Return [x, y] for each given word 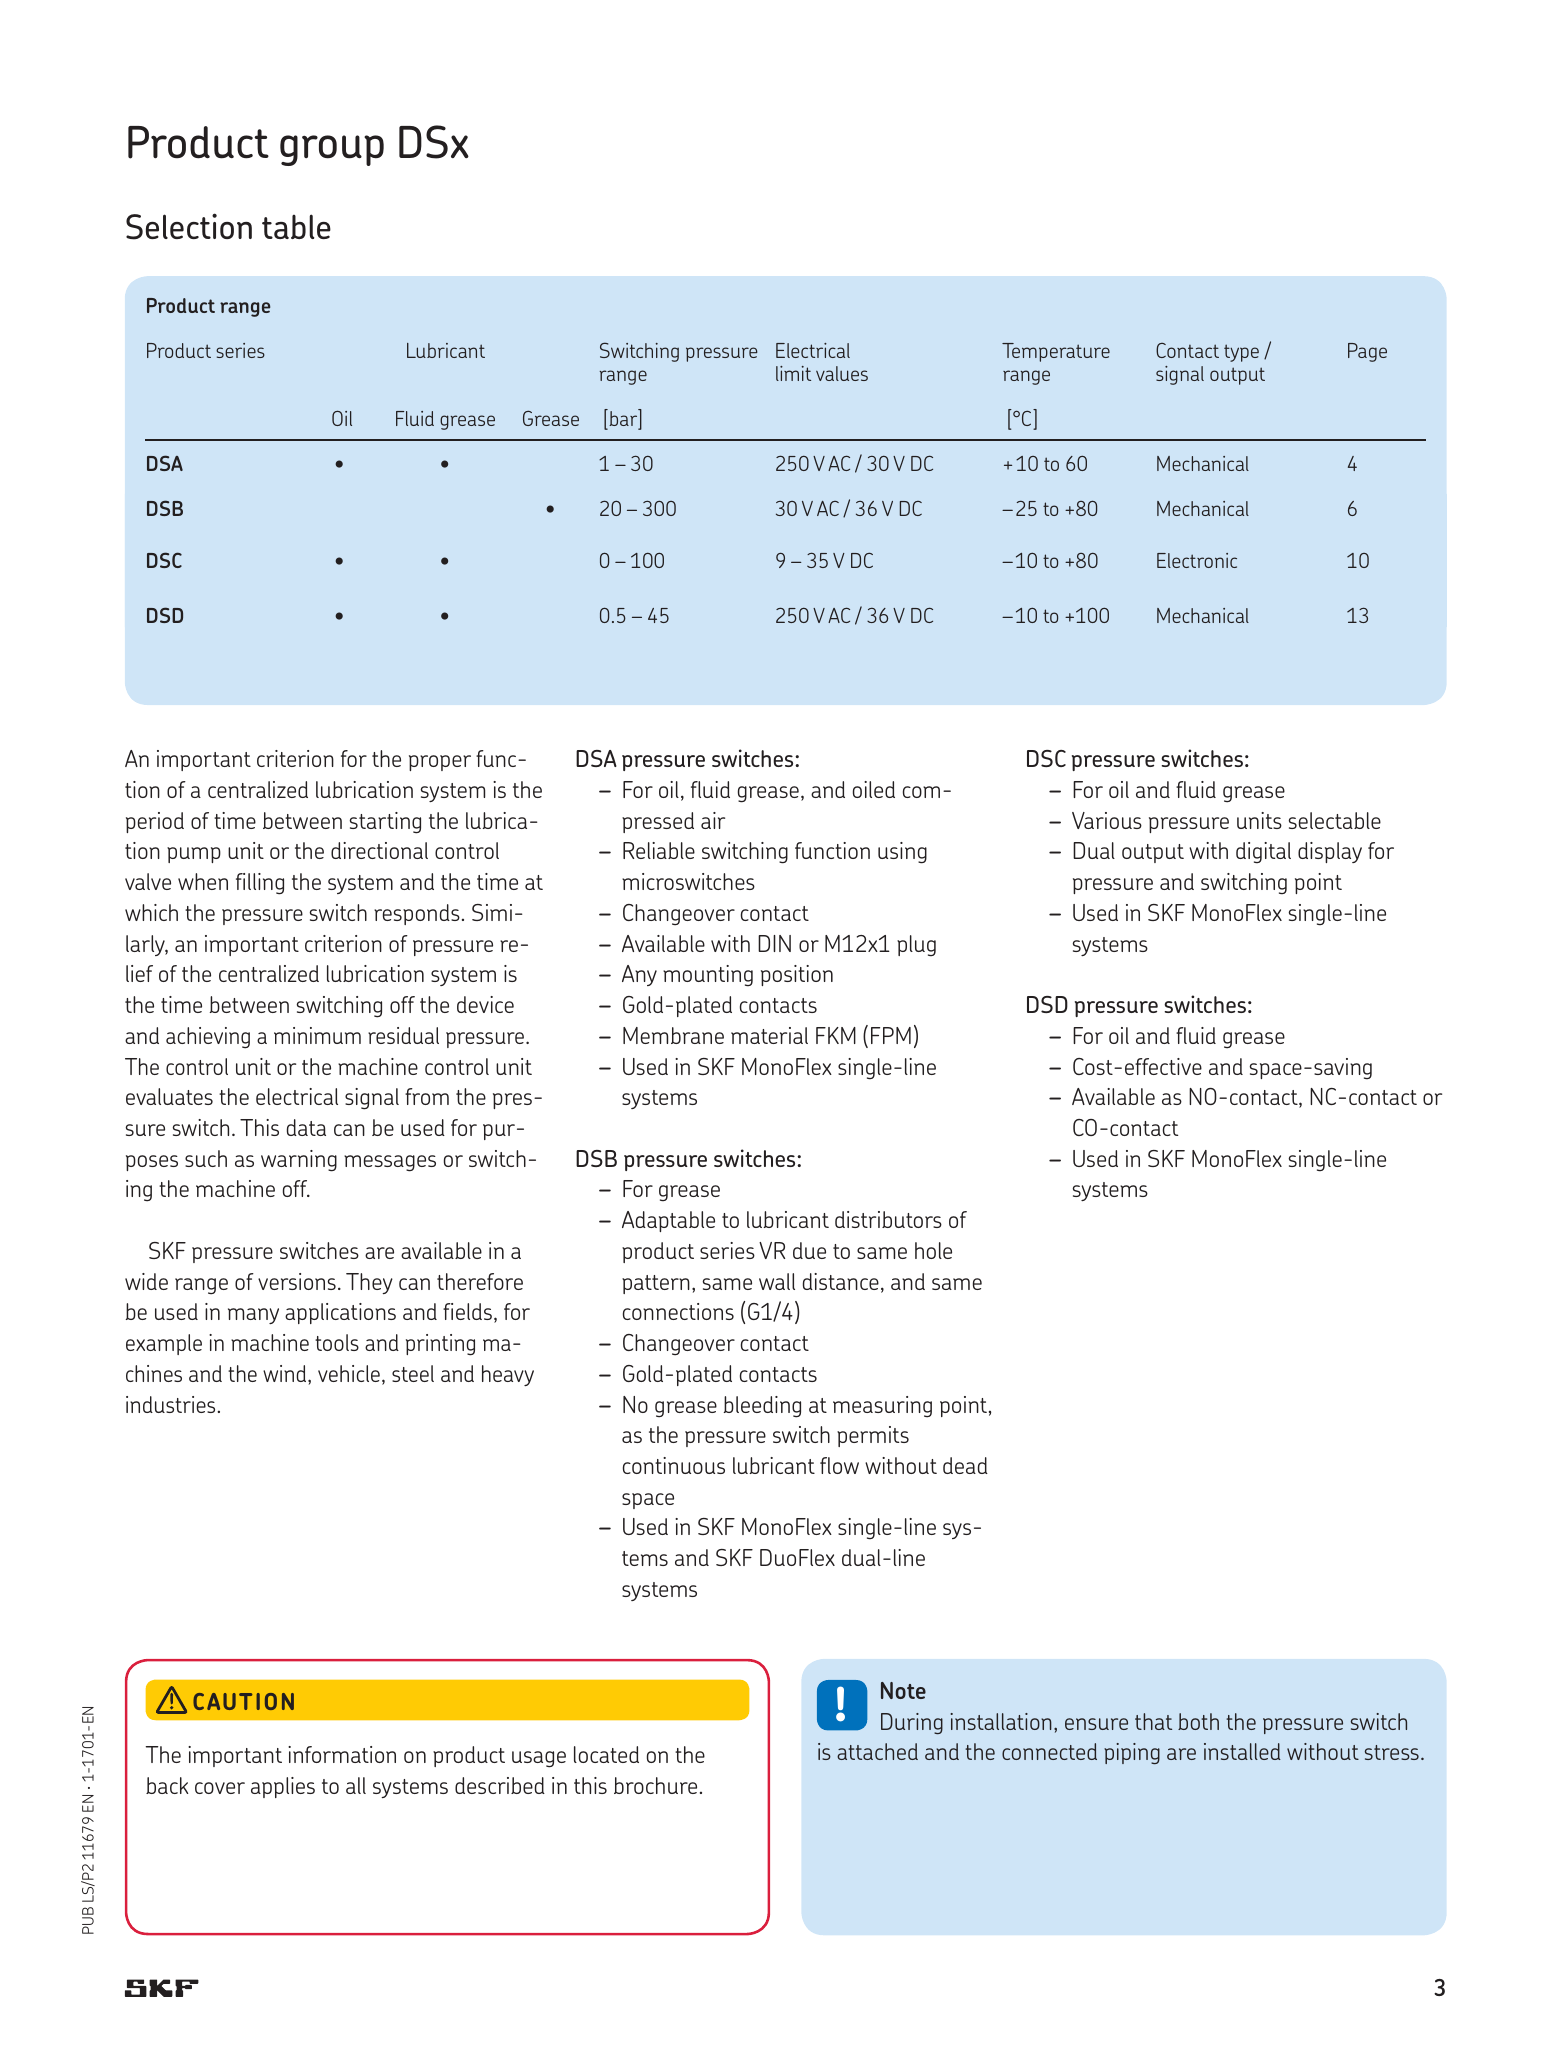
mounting [708, 975]
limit [793, 373]
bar [623, 419]
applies [283, 1787]
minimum [317, 1035]
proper [440, 763]
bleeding [762, 1407]
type [1241, 353]
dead [965, 1465]
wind [286, 1373]
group [332, 150]
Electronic [1197, 560]
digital [1263, 852]
